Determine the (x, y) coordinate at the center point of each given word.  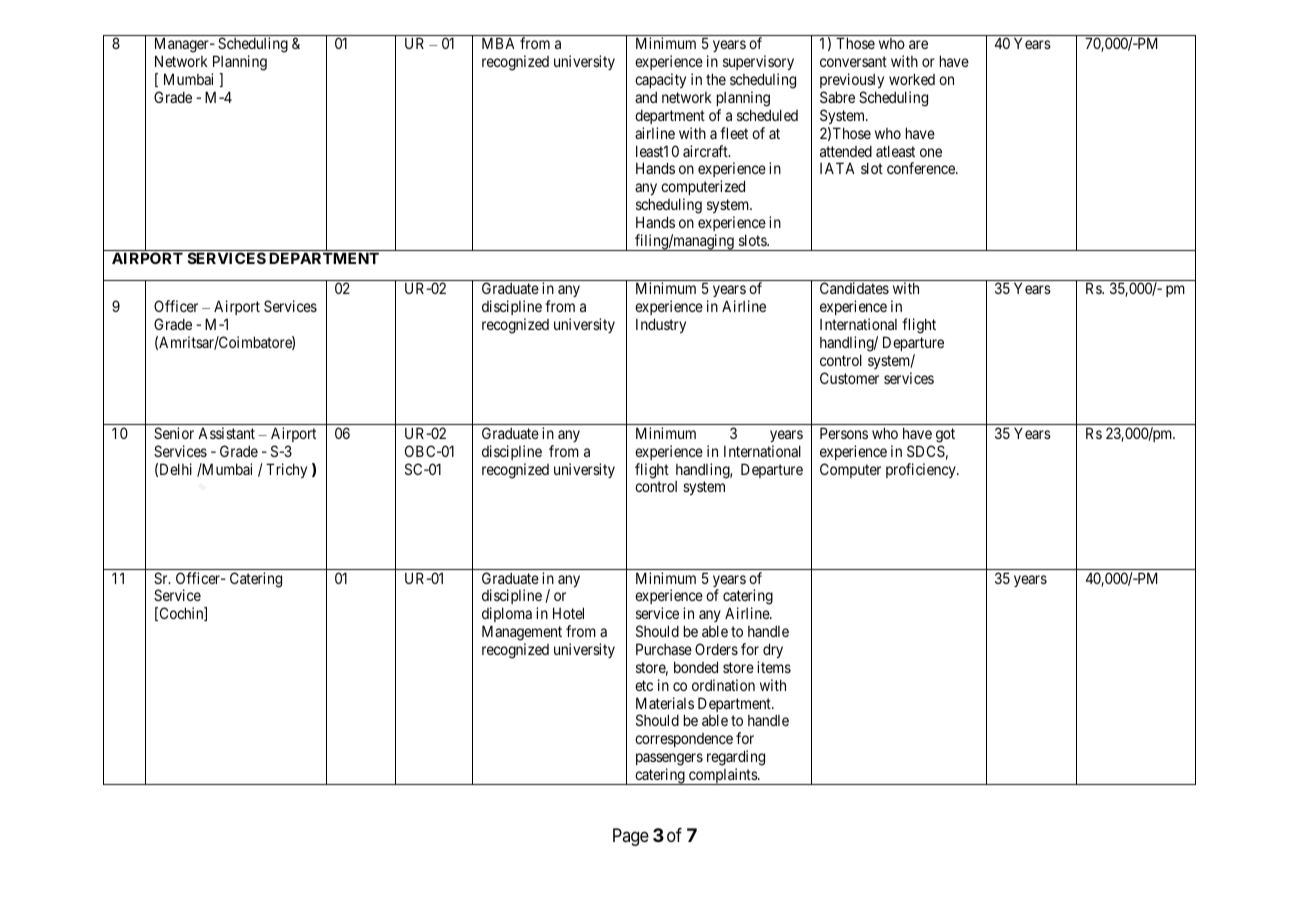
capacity (660, 80)
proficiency (922, 470)
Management (522, 633)
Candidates (854, 288)
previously (852, 80)
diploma (507, 616)
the (716, 79)
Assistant (226, 433)
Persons (844, 433)
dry (773, 650)
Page (631, 837)
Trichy (286, 470)
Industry (661, 325)
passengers (669, 759)
